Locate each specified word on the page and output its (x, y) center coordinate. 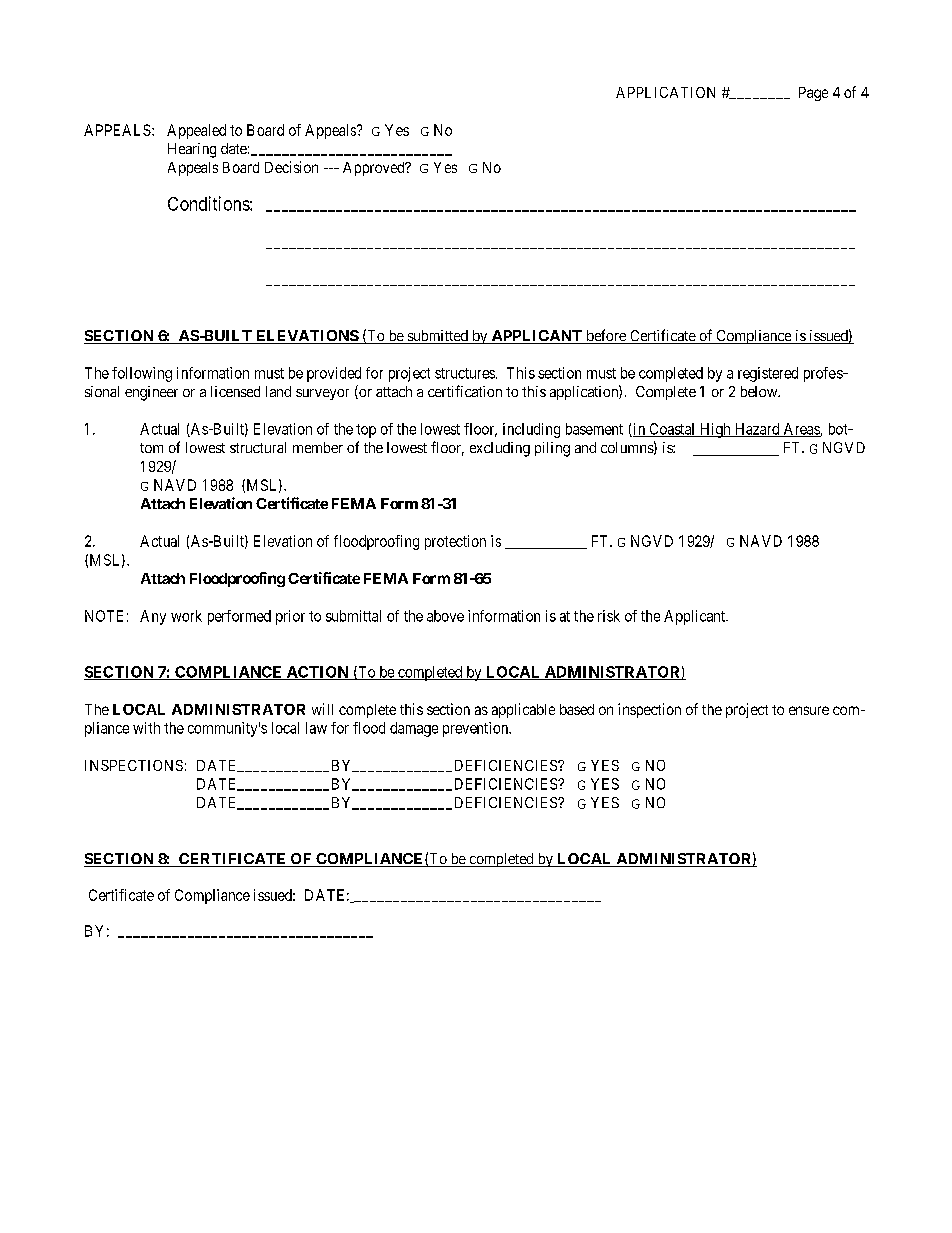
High (715, 430)
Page (813, 94)
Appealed (196, 131)
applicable (523, 710)
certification (465, 391)
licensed (235, 391)
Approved (375, 169)
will (322, 709)
